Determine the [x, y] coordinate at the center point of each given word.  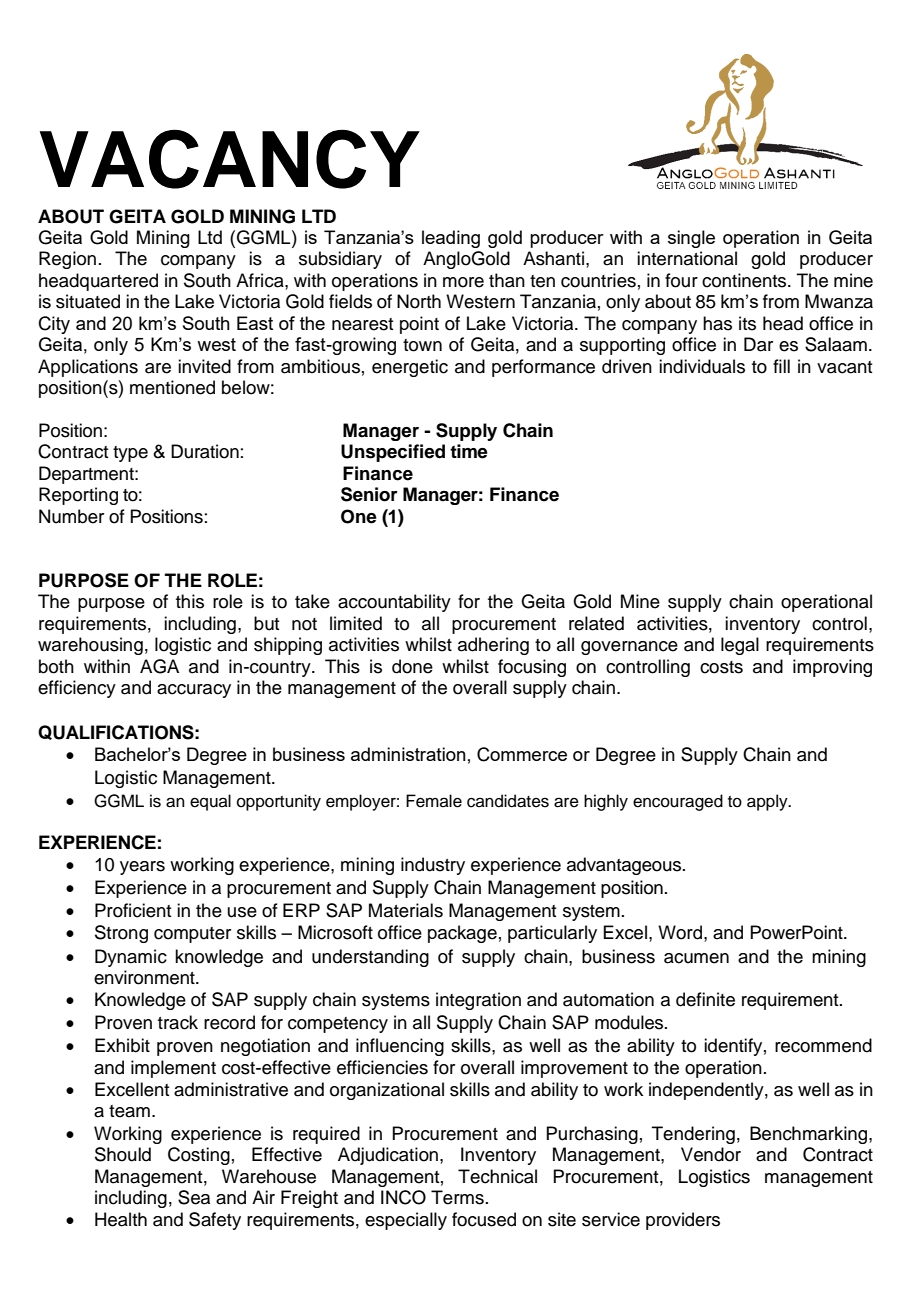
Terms [457, 1197]
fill [781, 366]
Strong [121, 934]
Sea [194, 1197]
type [130, 454]
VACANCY [230, 159]
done [412, 666]
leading [451, 239]
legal [740, 646]
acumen [696, 958]
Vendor [711, 1154]
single [691, 239]
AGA [159, 666]
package [462, 934]
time [469, 451]
